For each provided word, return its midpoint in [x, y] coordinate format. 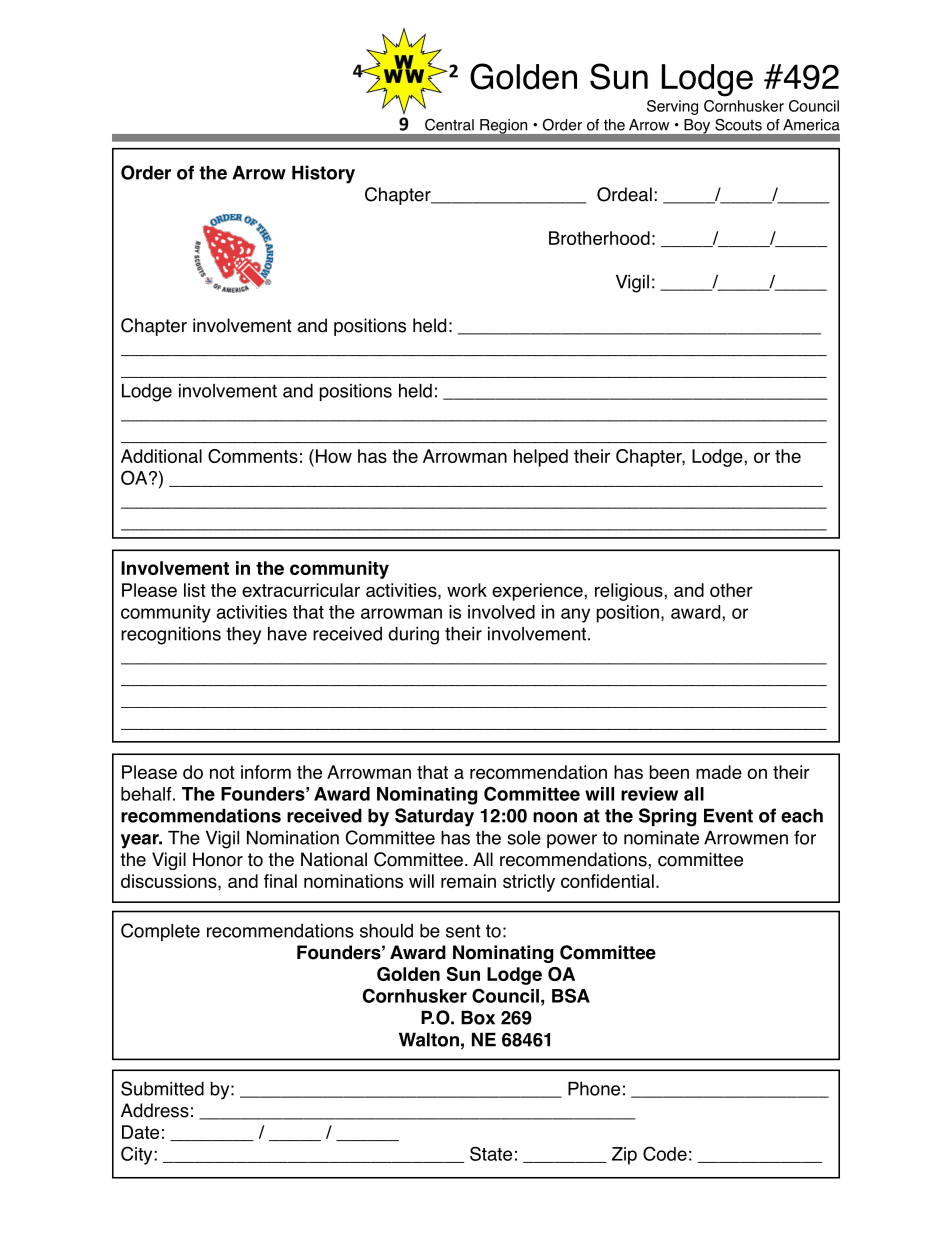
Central [449, 125]
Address [155, 1110]
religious [630, 592]
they [243, 635]
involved [501, 612]
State [491, 1153]
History [323, 174]
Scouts [738, 125]
